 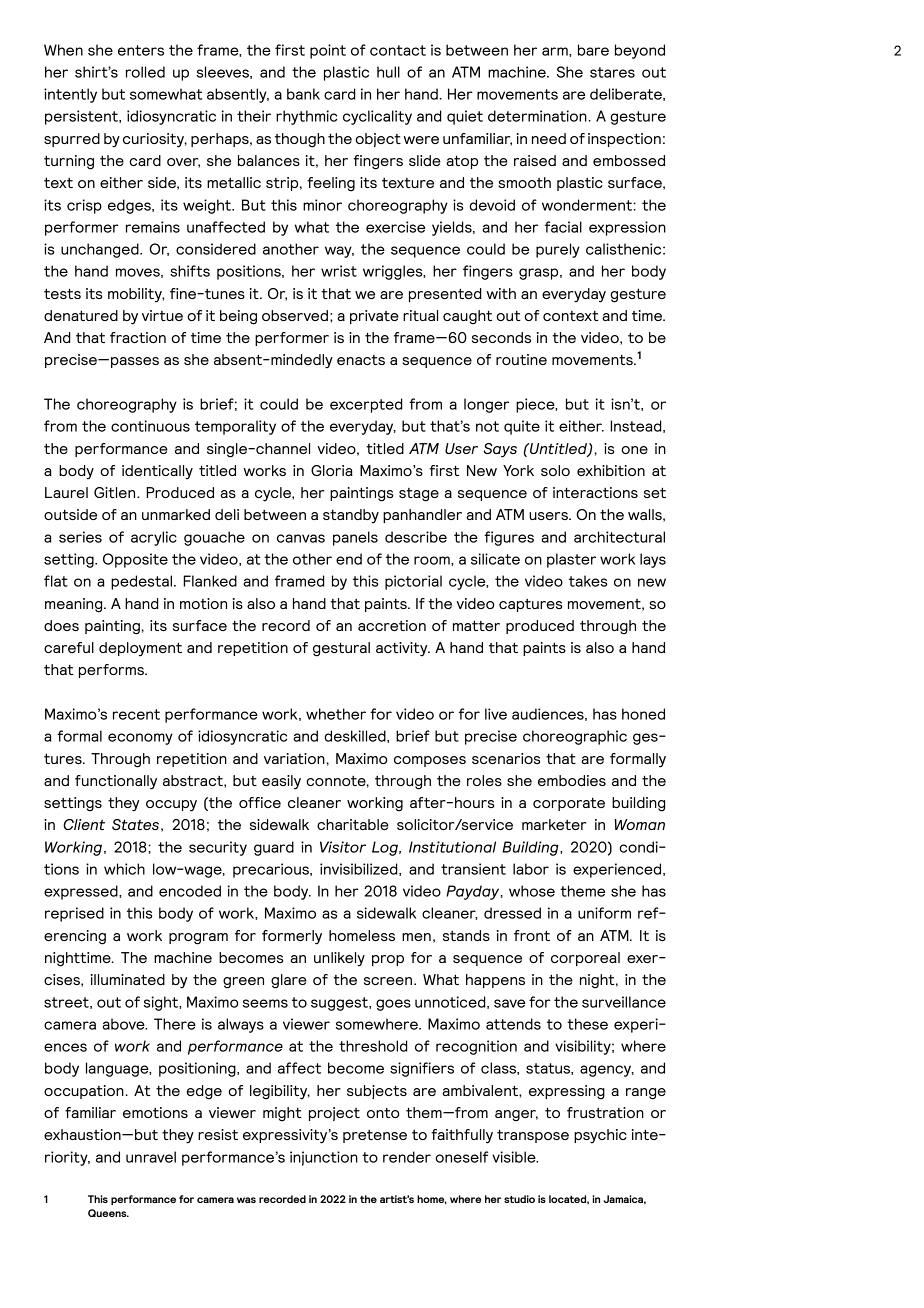 I want to click on psychic, so click(x=600, y=1136).
